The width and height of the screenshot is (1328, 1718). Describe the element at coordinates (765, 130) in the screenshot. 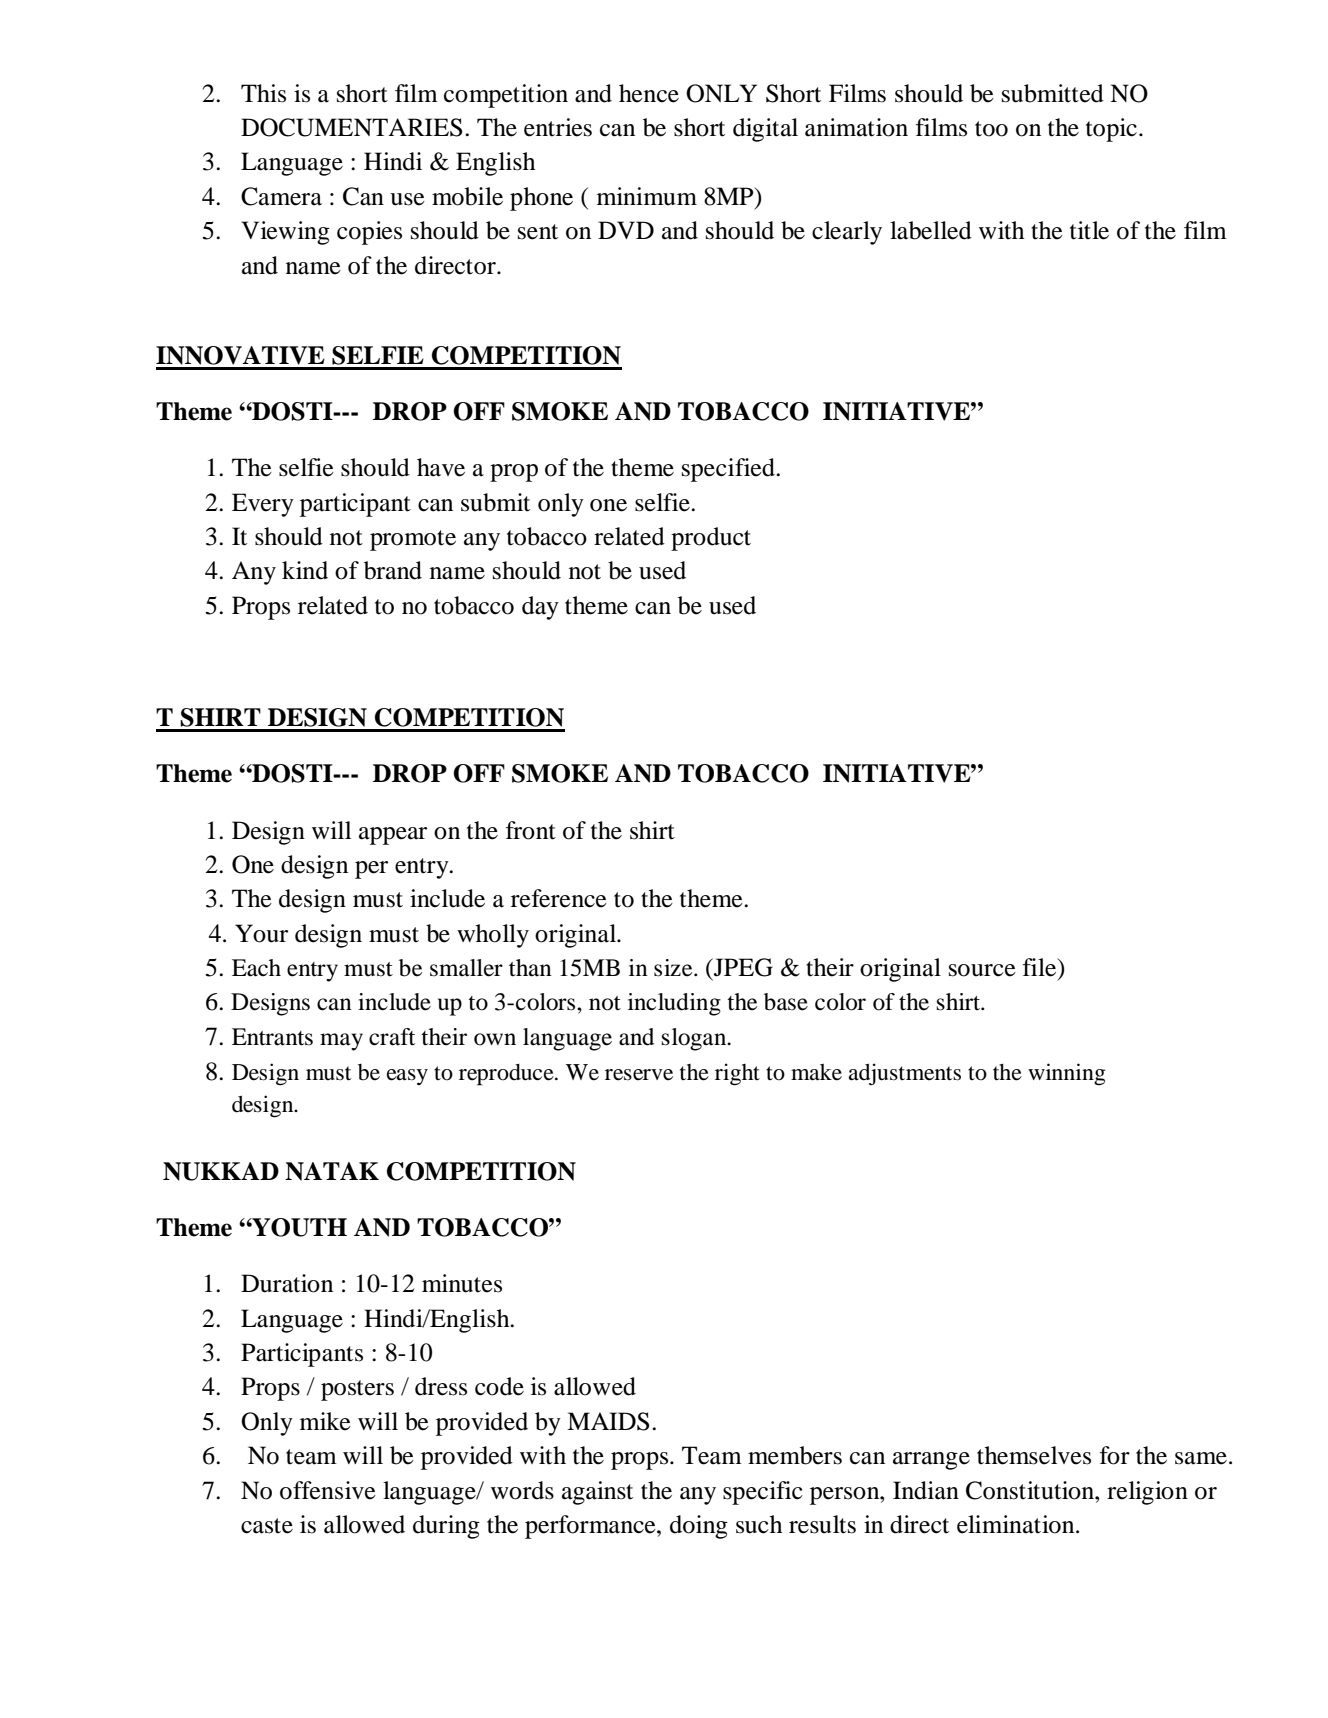

I see `digital` at that location.
